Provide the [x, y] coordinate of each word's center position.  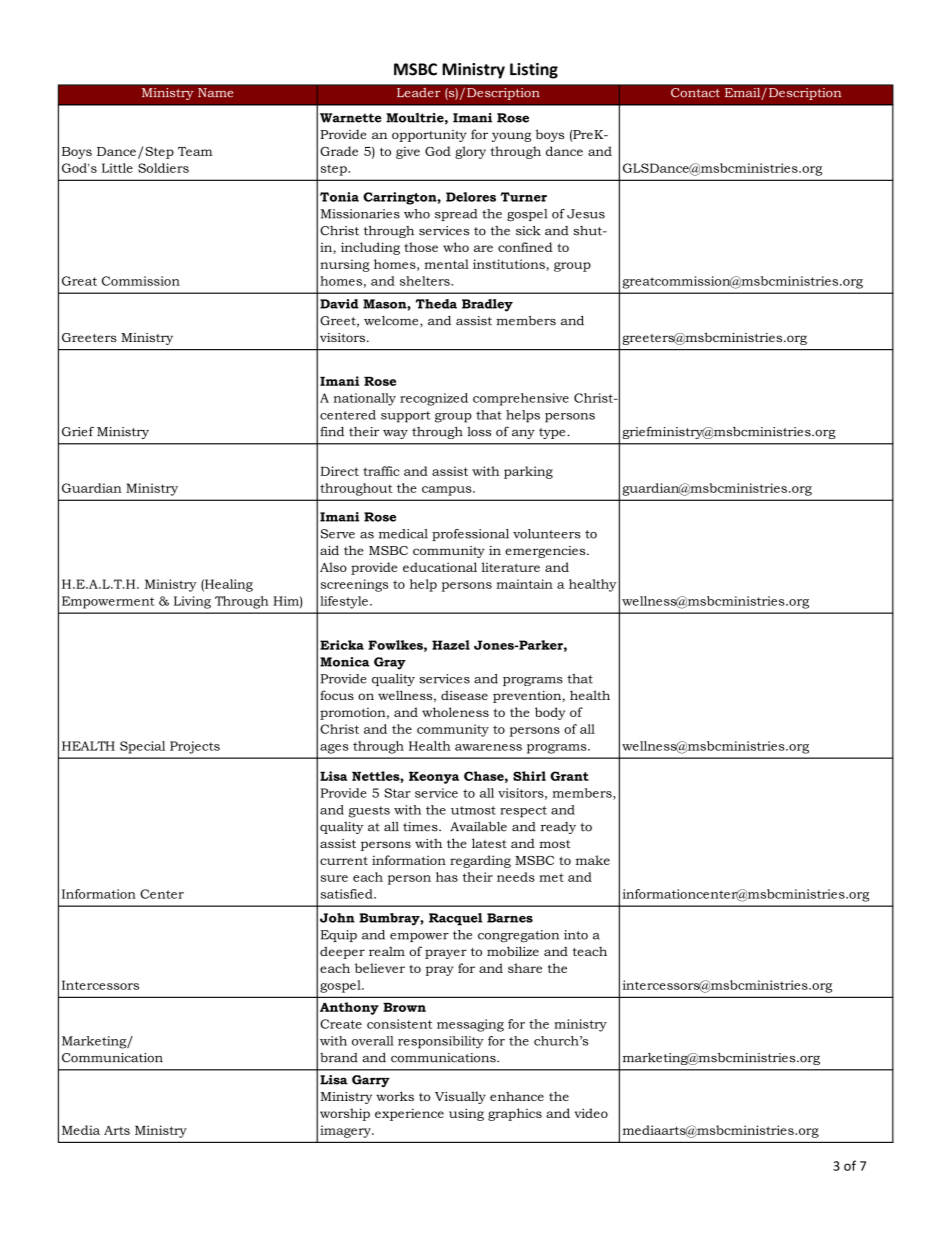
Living [192, 602]
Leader [418, 92]
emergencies [546, 552]
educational [440, 567]
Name [215, 93]
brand [339, 1058]
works [395, 1096]
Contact [695, 93]
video [591, 1113]
